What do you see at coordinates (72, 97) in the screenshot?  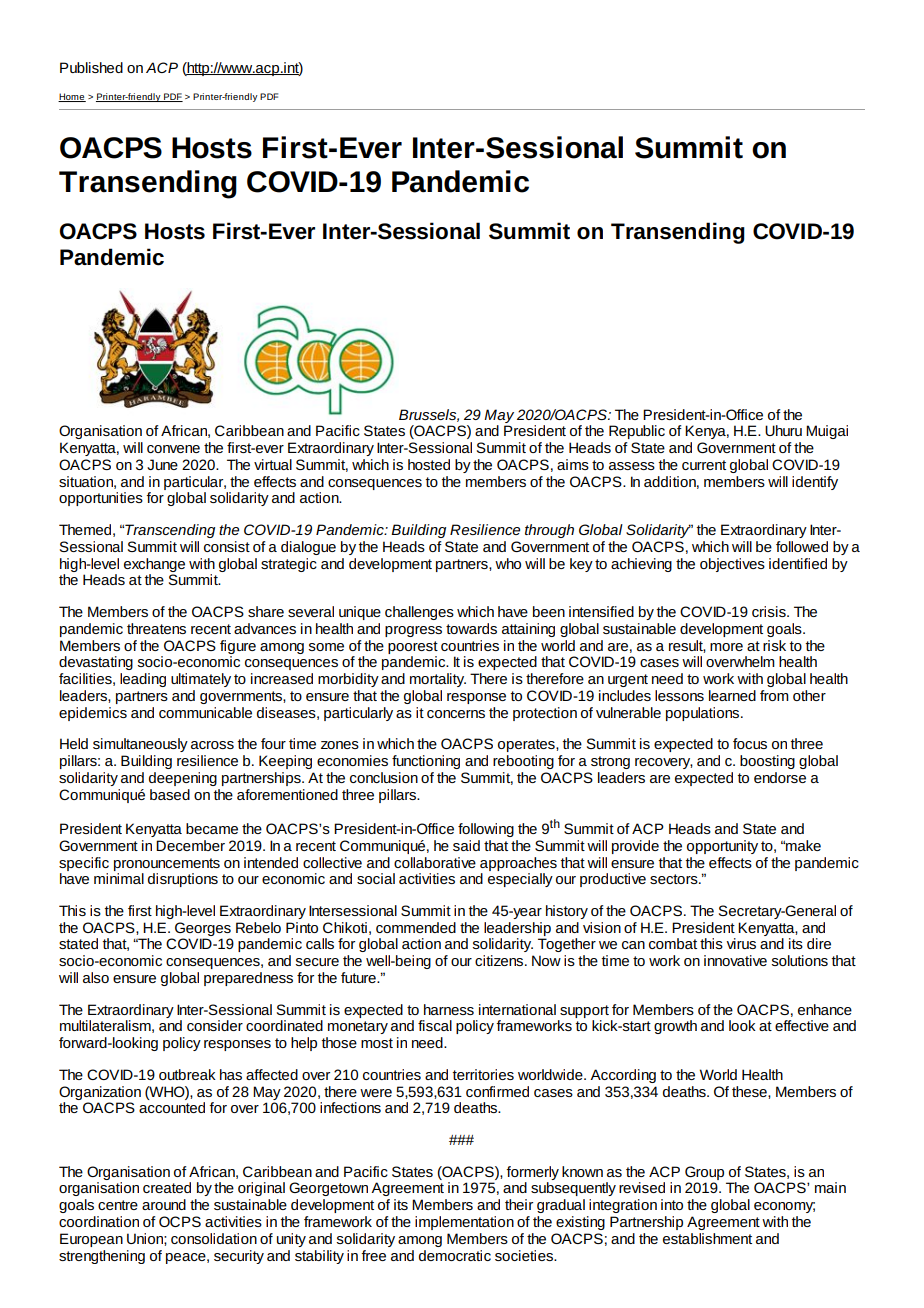 I see `Home` at bounding box center [72, 97].
